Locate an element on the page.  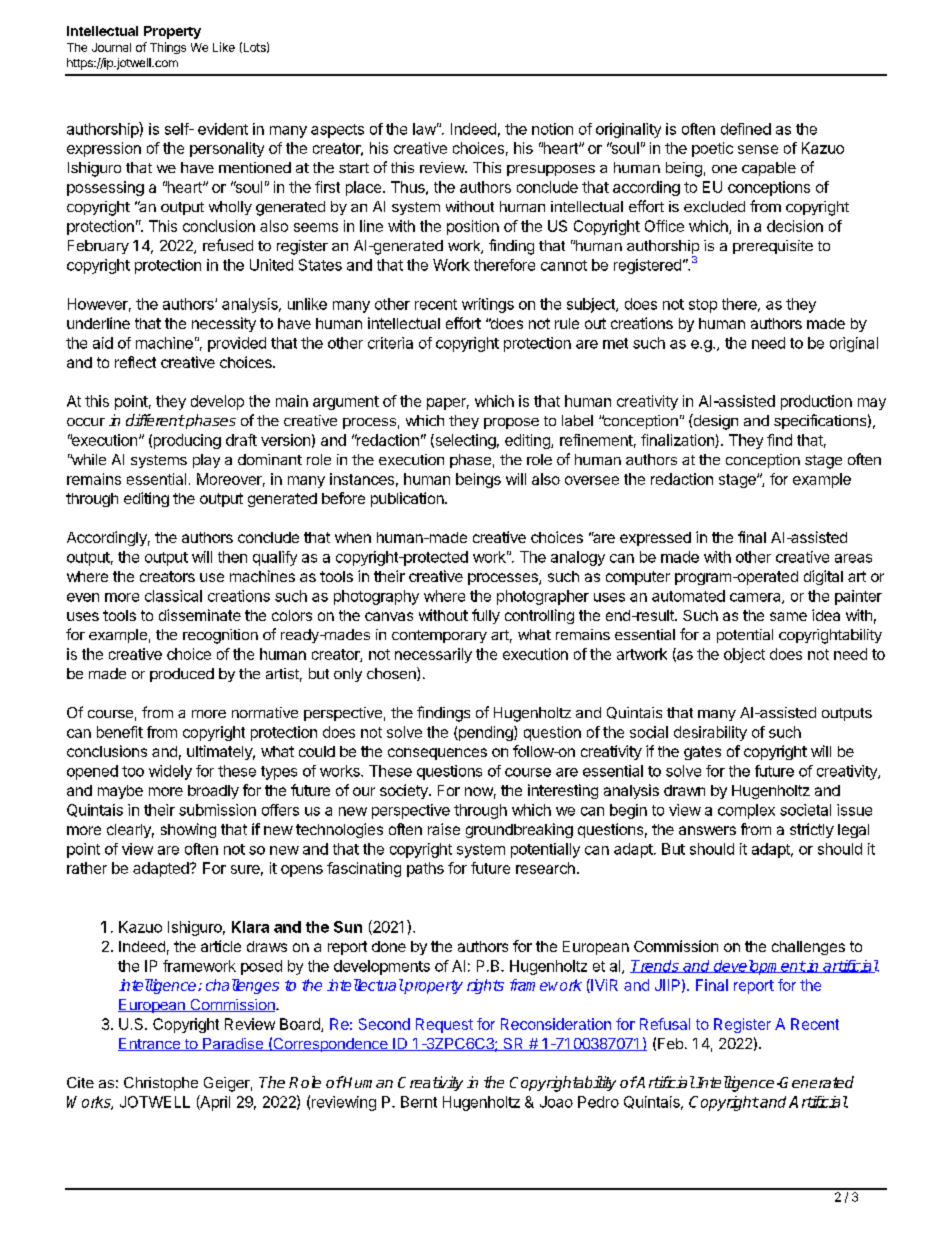
Request is located at coordinates (444, 1025).
